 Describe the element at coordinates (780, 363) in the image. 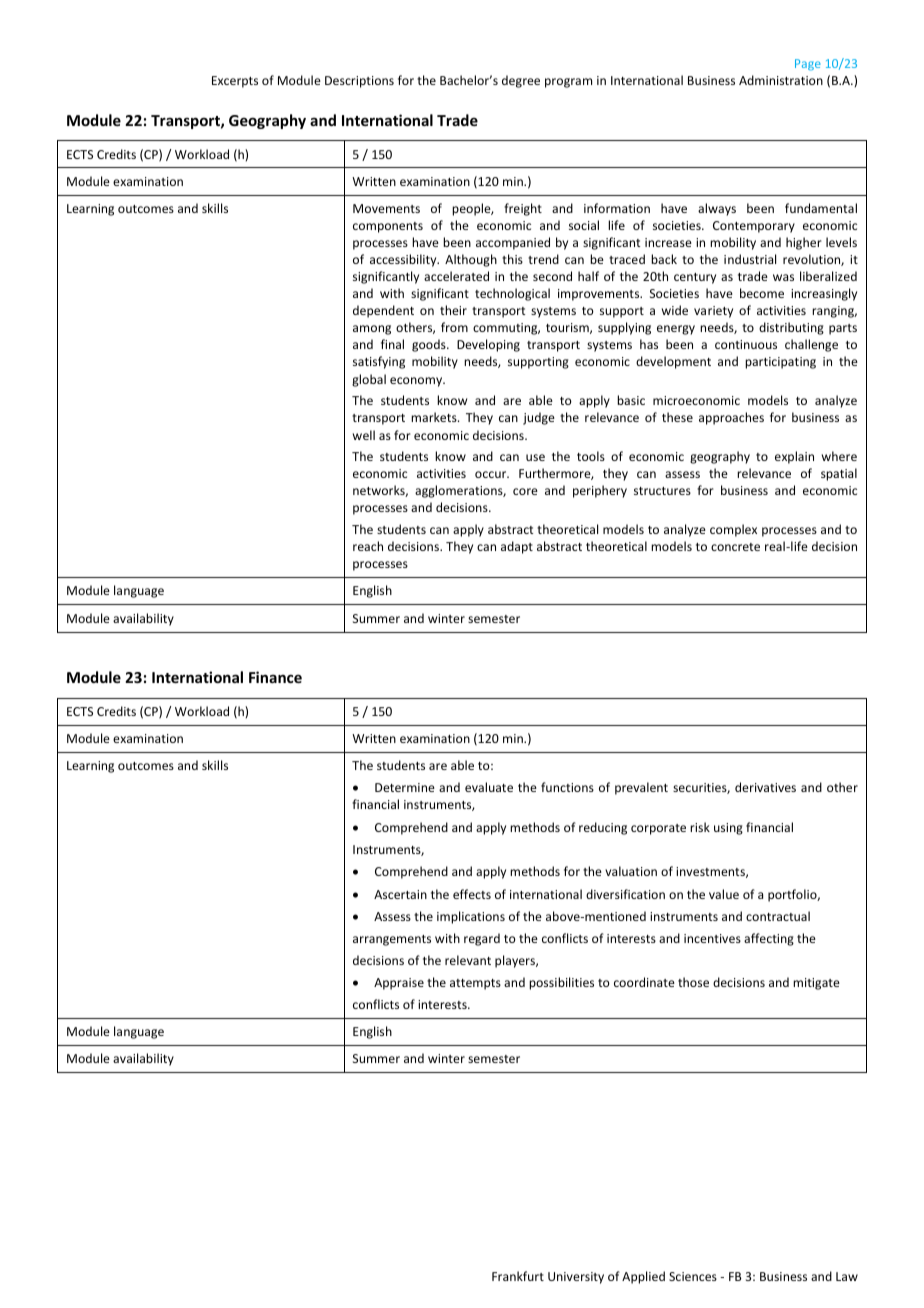

I see `participating` at that location.
